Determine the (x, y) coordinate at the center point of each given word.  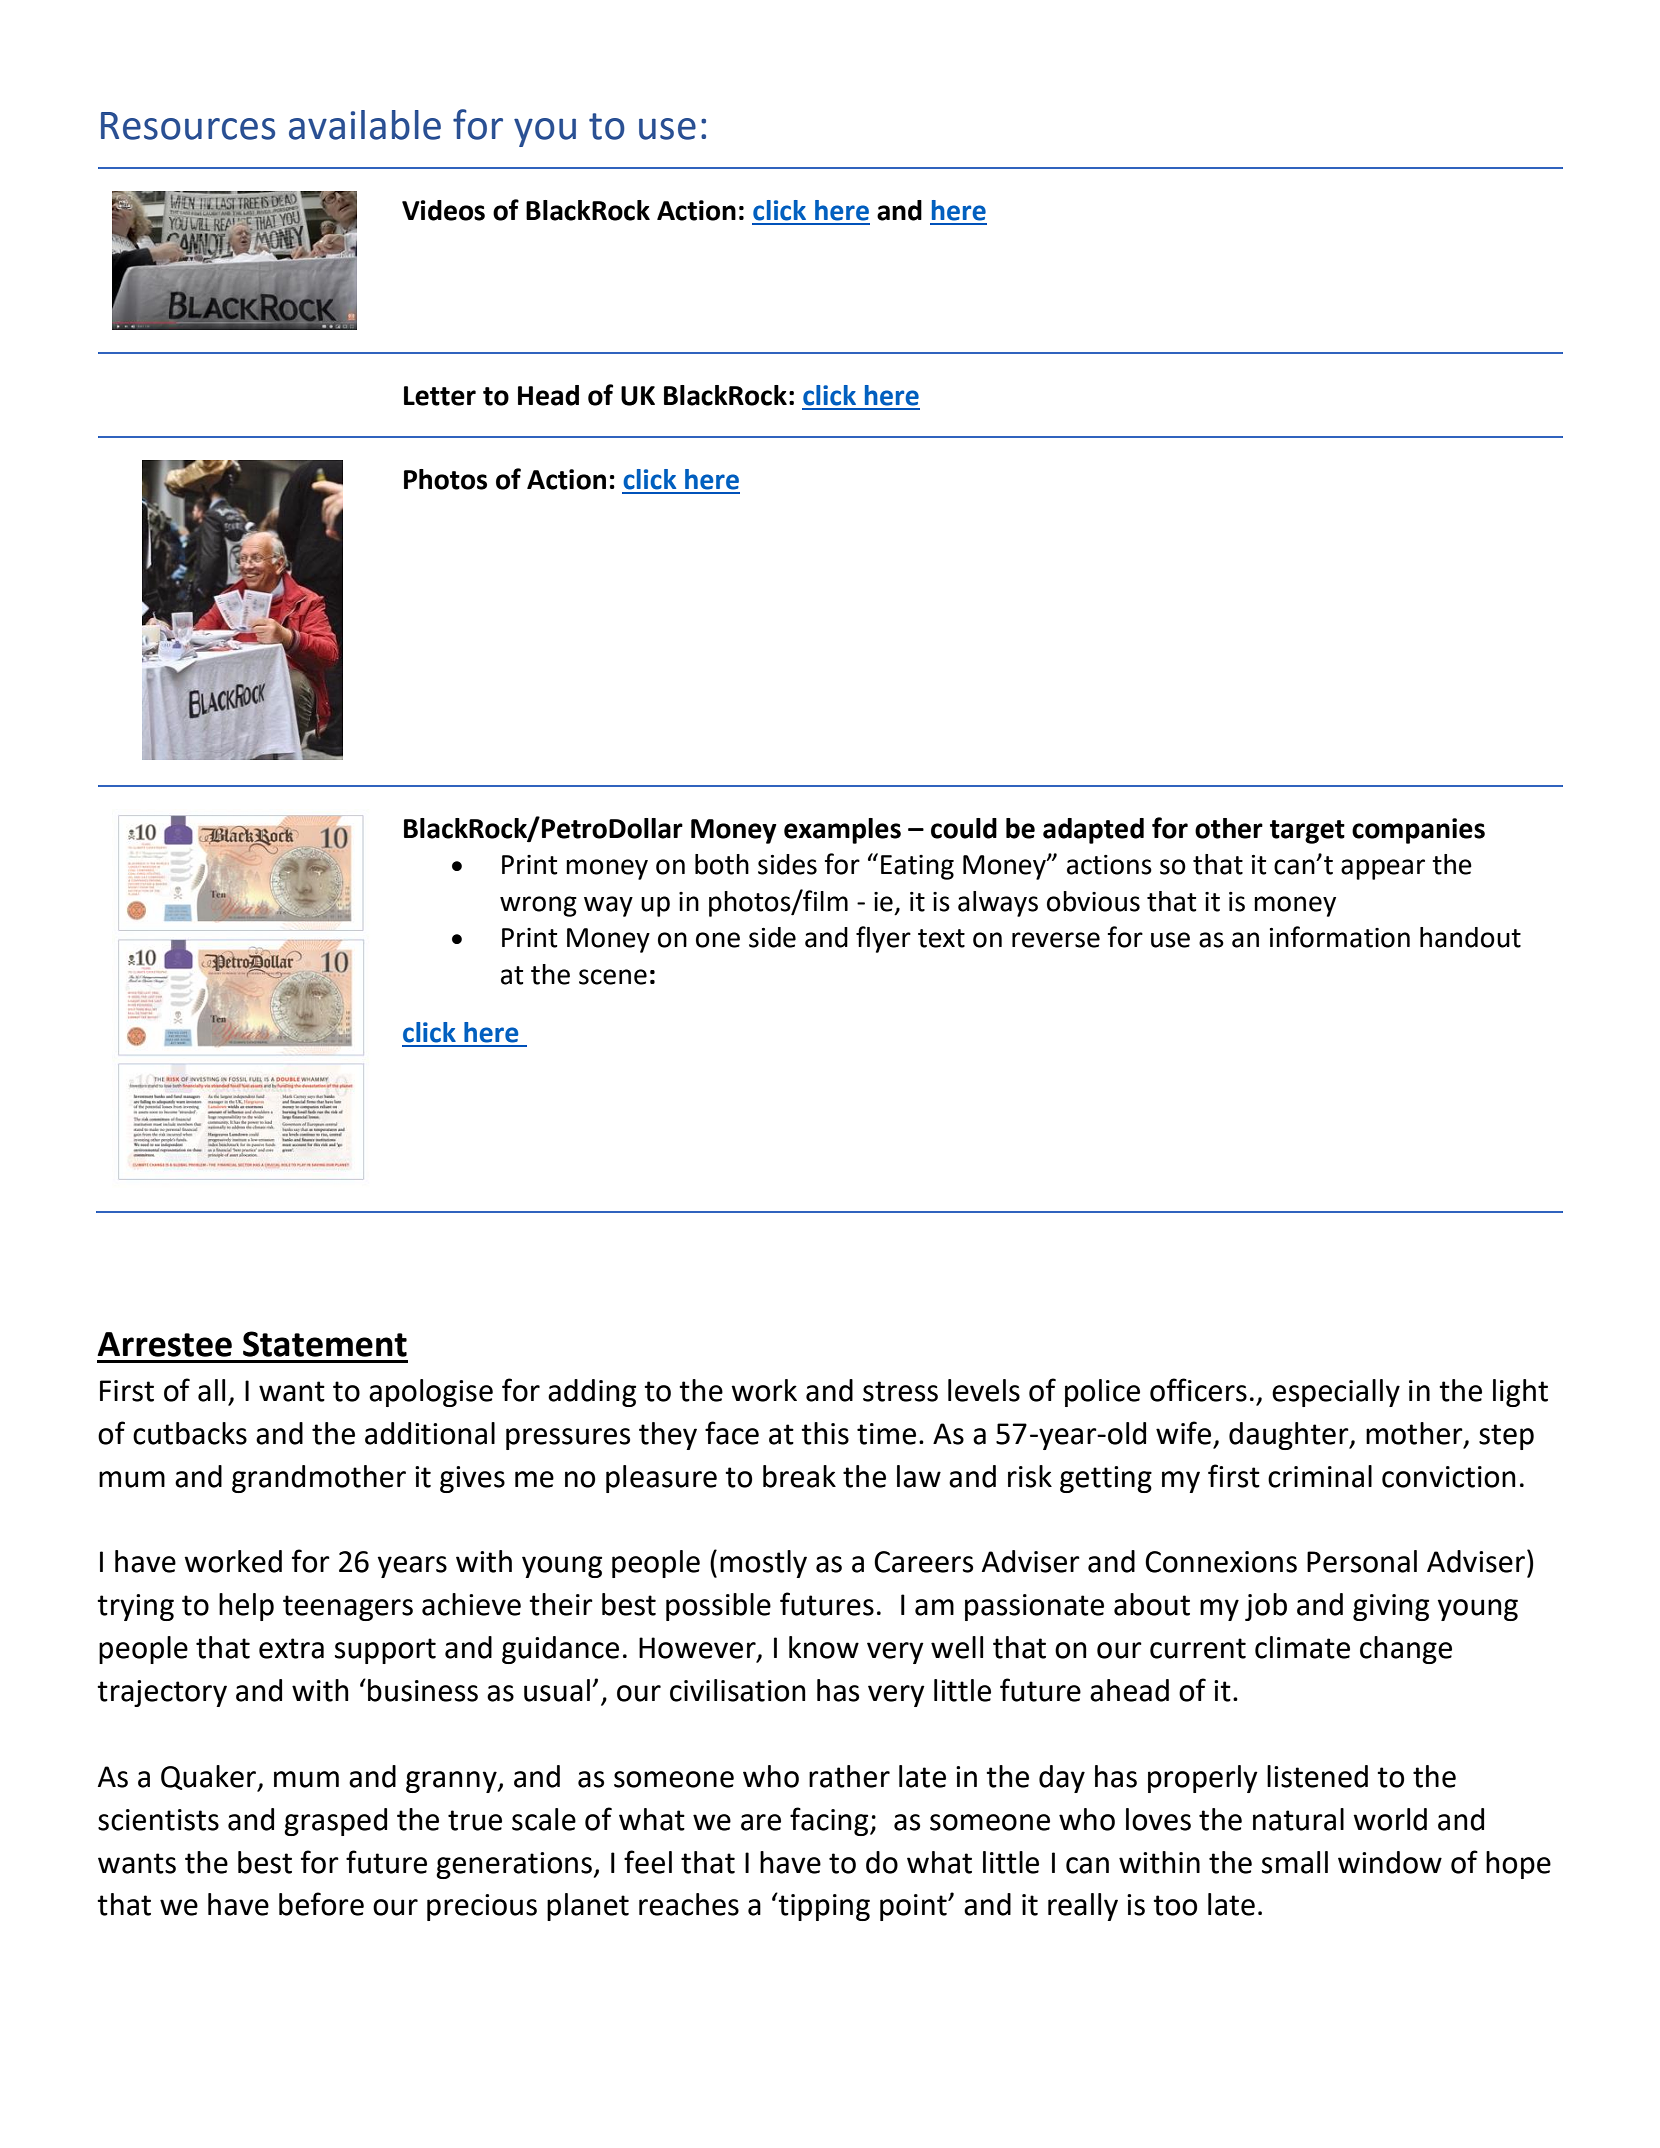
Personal (1362, 1561)
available (365, 125)
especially (1336, 1393)
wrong (538, 906)
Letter (440, 396)
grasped (335, 1822)
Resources (188, 126)
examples (842, 831)
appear (1383, 869)
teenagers (348, 1608)
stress (900, 1391)
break (799, 1476)
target (1307, 832)
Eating (917, 867)
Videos (443, 210)
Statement (325, 1344)
